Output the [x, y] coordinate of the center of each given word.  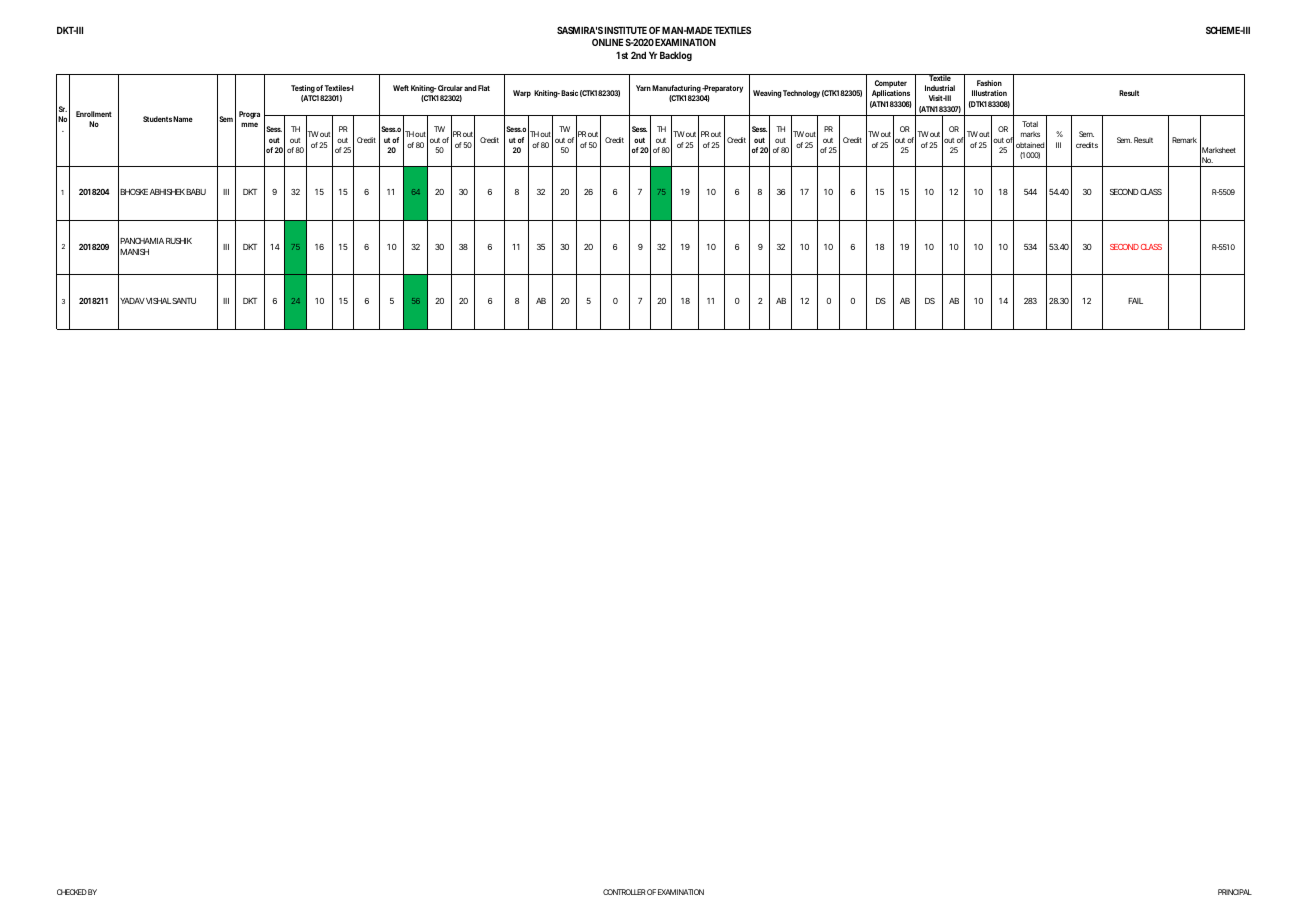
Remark [1184, 140]
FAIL [1135, 301]
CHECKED [72, 892]
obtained [1030, 145]
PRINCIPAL [1235, 892]
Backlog [676, 56]
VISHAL [157, 301]
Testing [303, 90]
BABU [196, 192]
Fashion [989, 83]
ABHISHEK [167, 192]
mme [249, 124]
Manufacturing [677, 90]
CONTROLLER [624, 892]
